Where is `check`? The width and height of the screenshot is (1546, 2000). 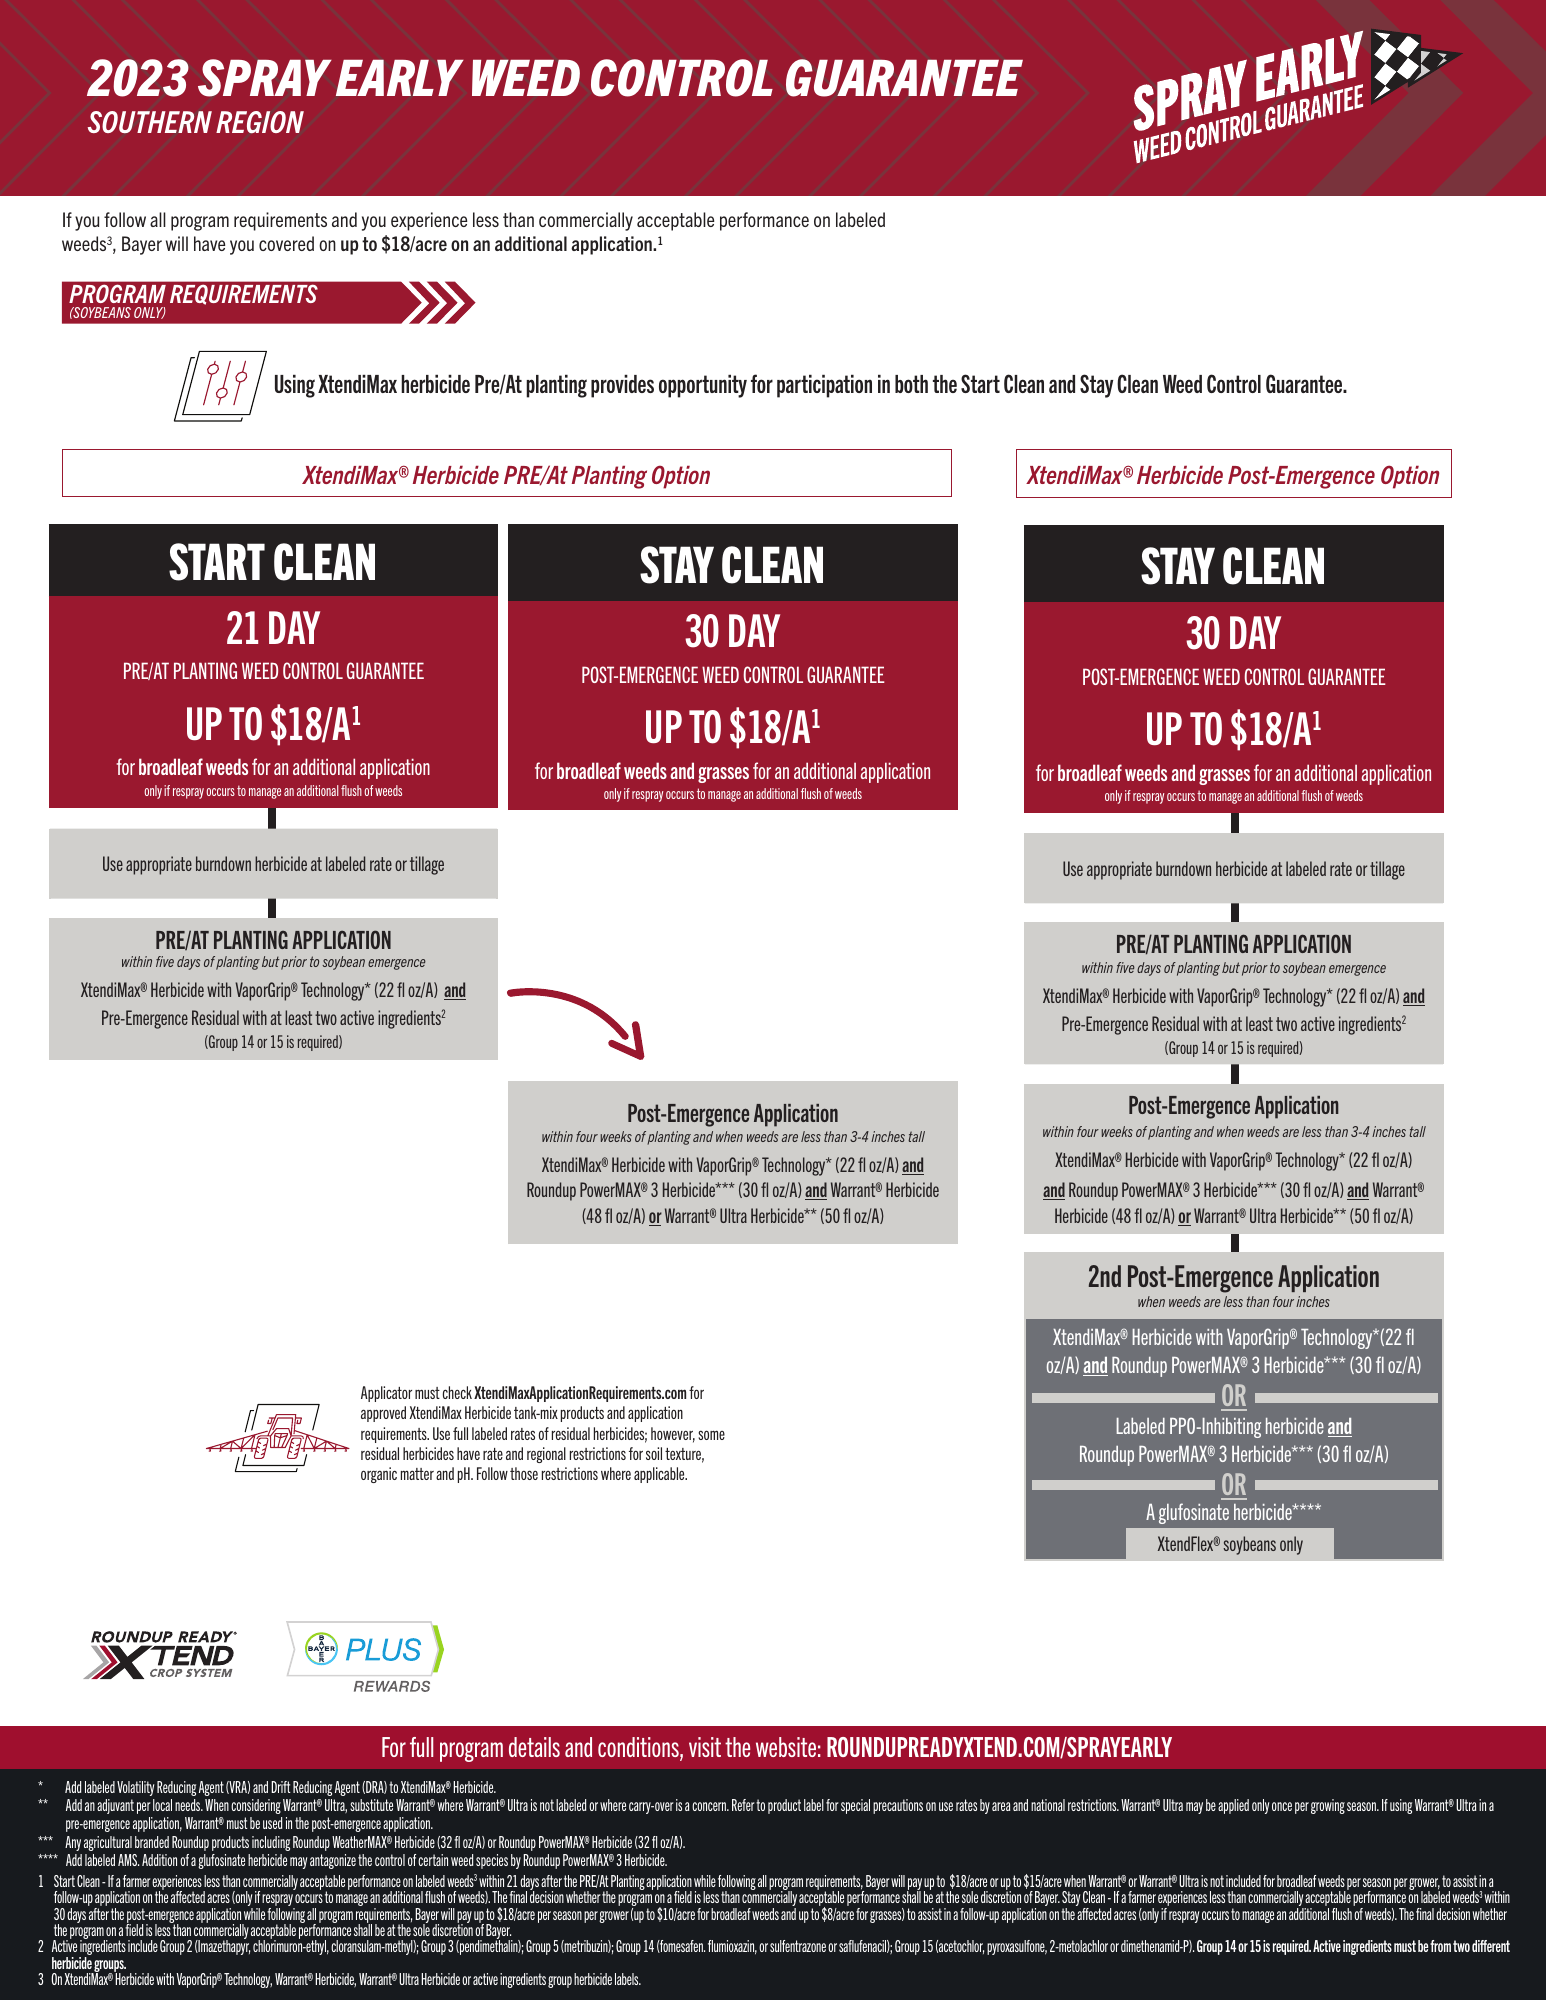 check is located at coordinates (457, 1392).
